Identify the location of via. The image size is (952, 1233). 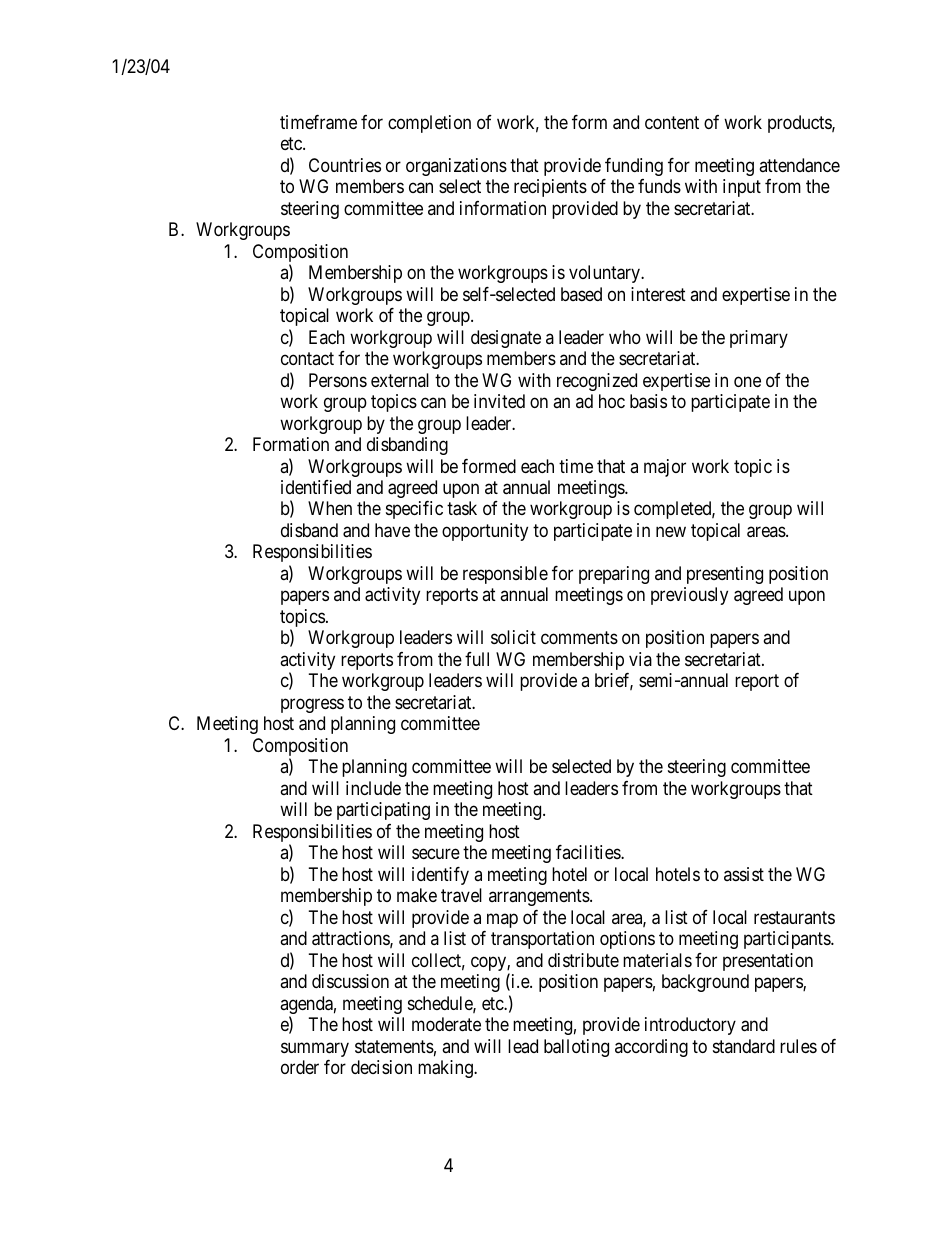
(640, 659).
